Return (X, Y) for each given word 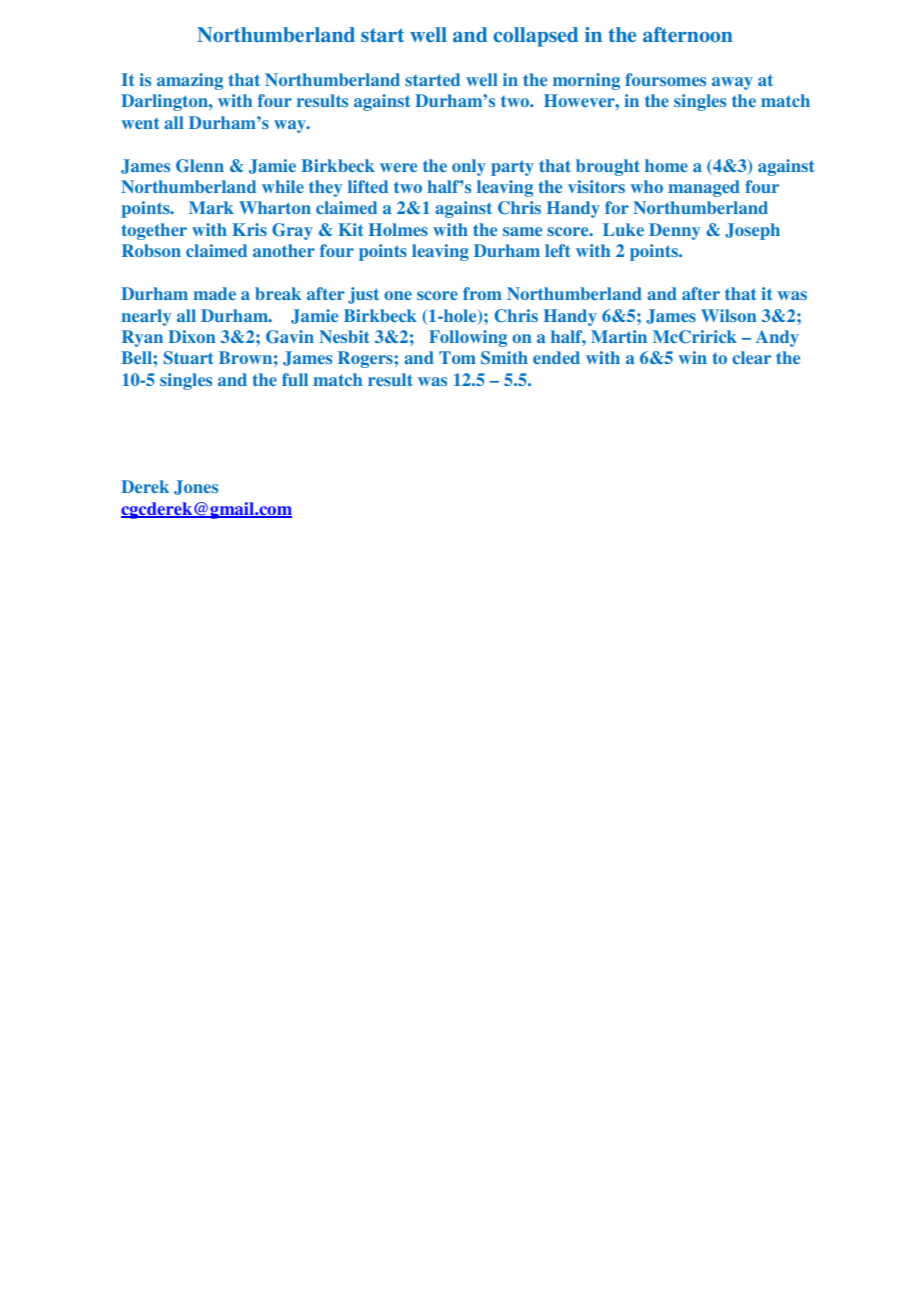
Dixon (191, 336)
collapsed (535, 37)
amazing (190, 81)
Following (468, 338)
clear (751, 357)
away (732, 83)
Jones (196, 487)
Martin (619, 336)
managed (704, 188)
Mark (211, 207)
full (295, 379)
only (469, 167)
